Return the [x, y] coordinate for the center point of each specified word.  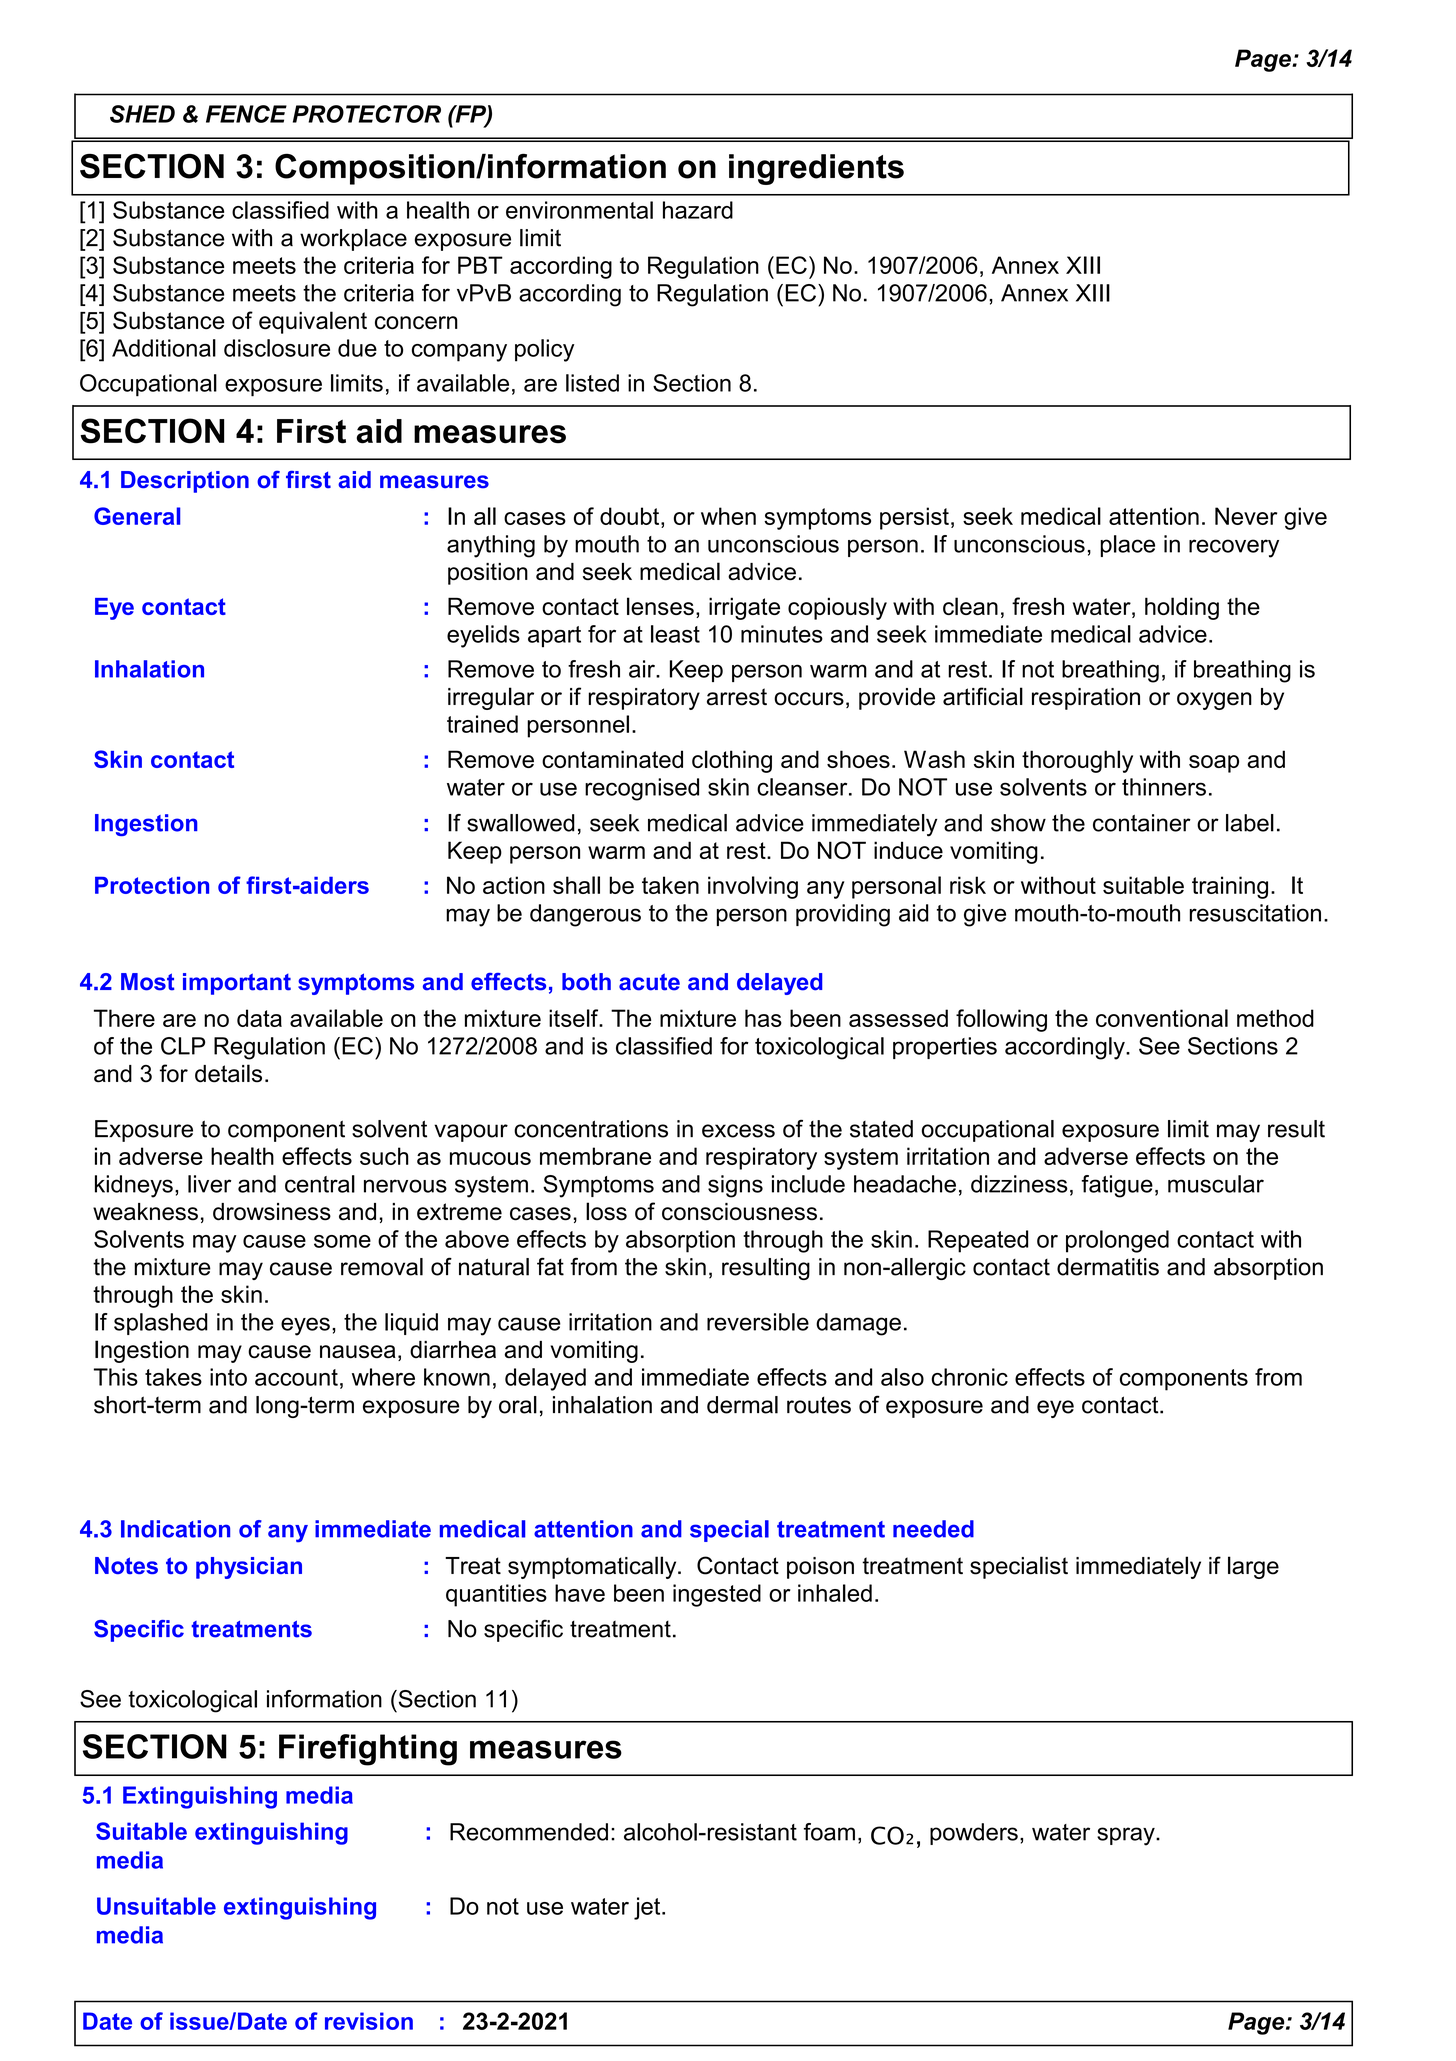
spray [1127, 1836]
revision [369, 2021]
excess [738, 1131]
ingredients [816, 169]
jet [648, 1908]
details [228, 1073]
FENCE [246, 114]
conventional [1162, 1018]
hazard [698, 210]
